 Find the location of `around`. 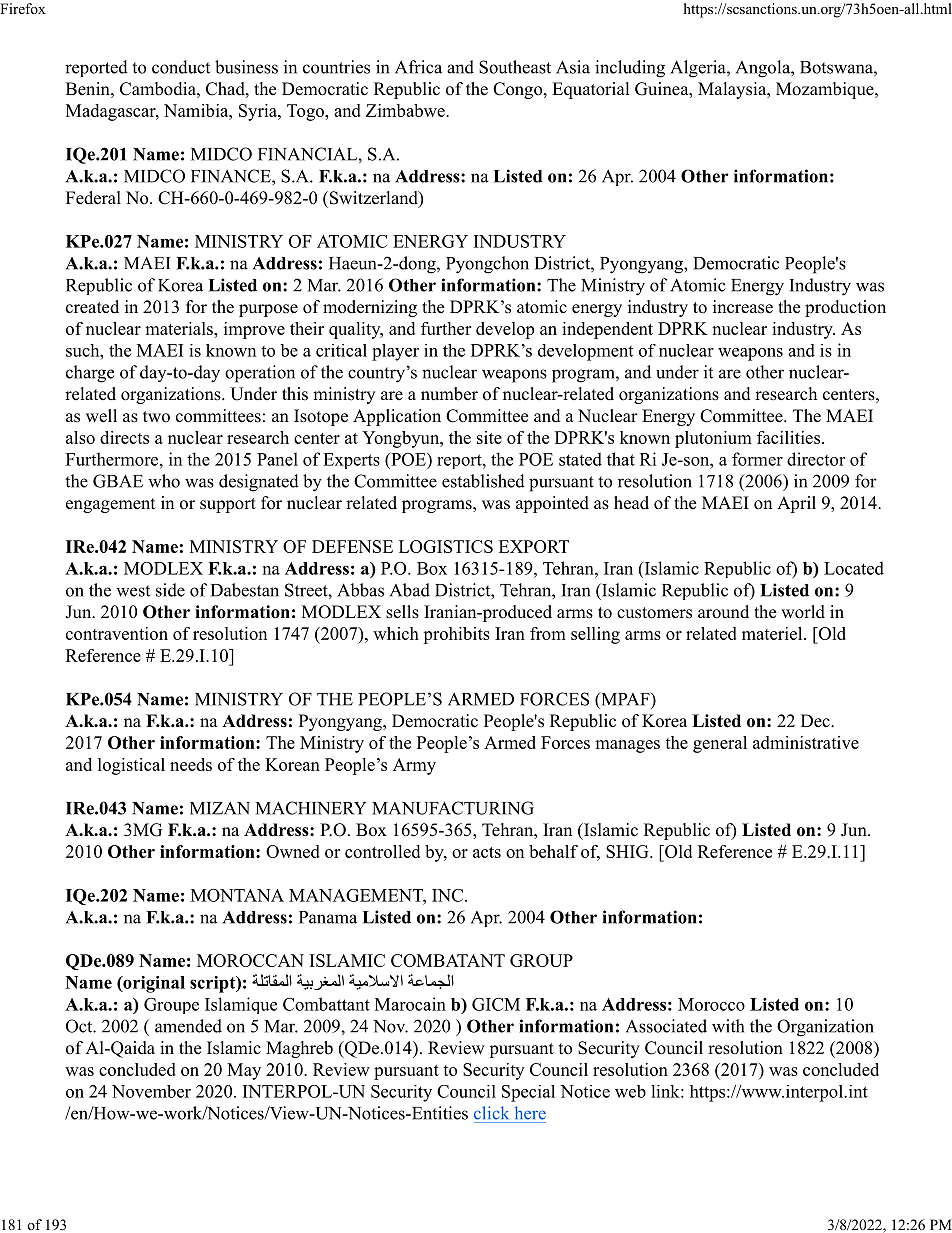

around is located at coordinates (723, 612).
